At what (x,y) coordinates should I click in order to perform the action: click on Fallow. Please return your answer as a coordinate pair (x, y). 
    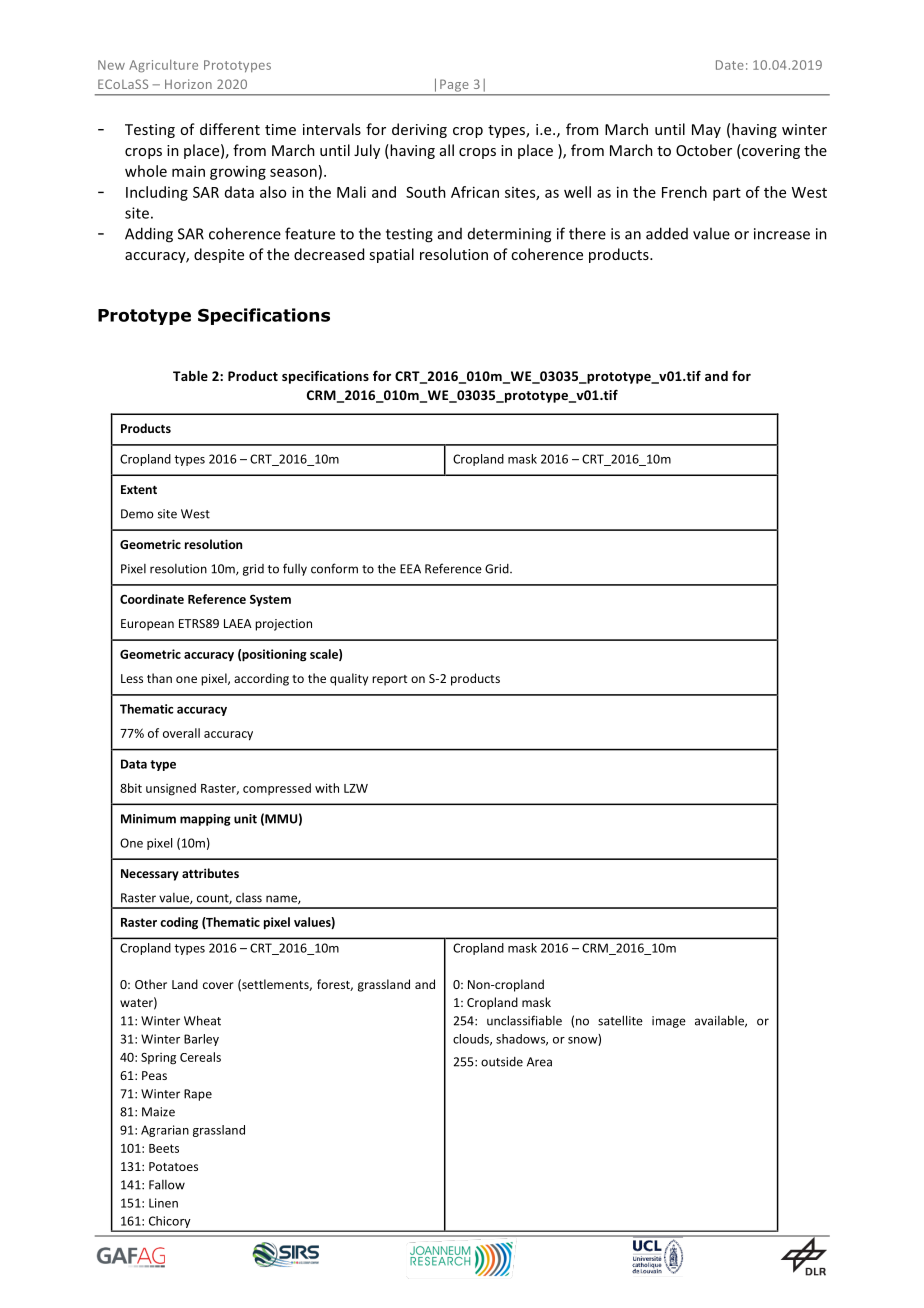
    Looking at the image, I should click on (167, 1185).
